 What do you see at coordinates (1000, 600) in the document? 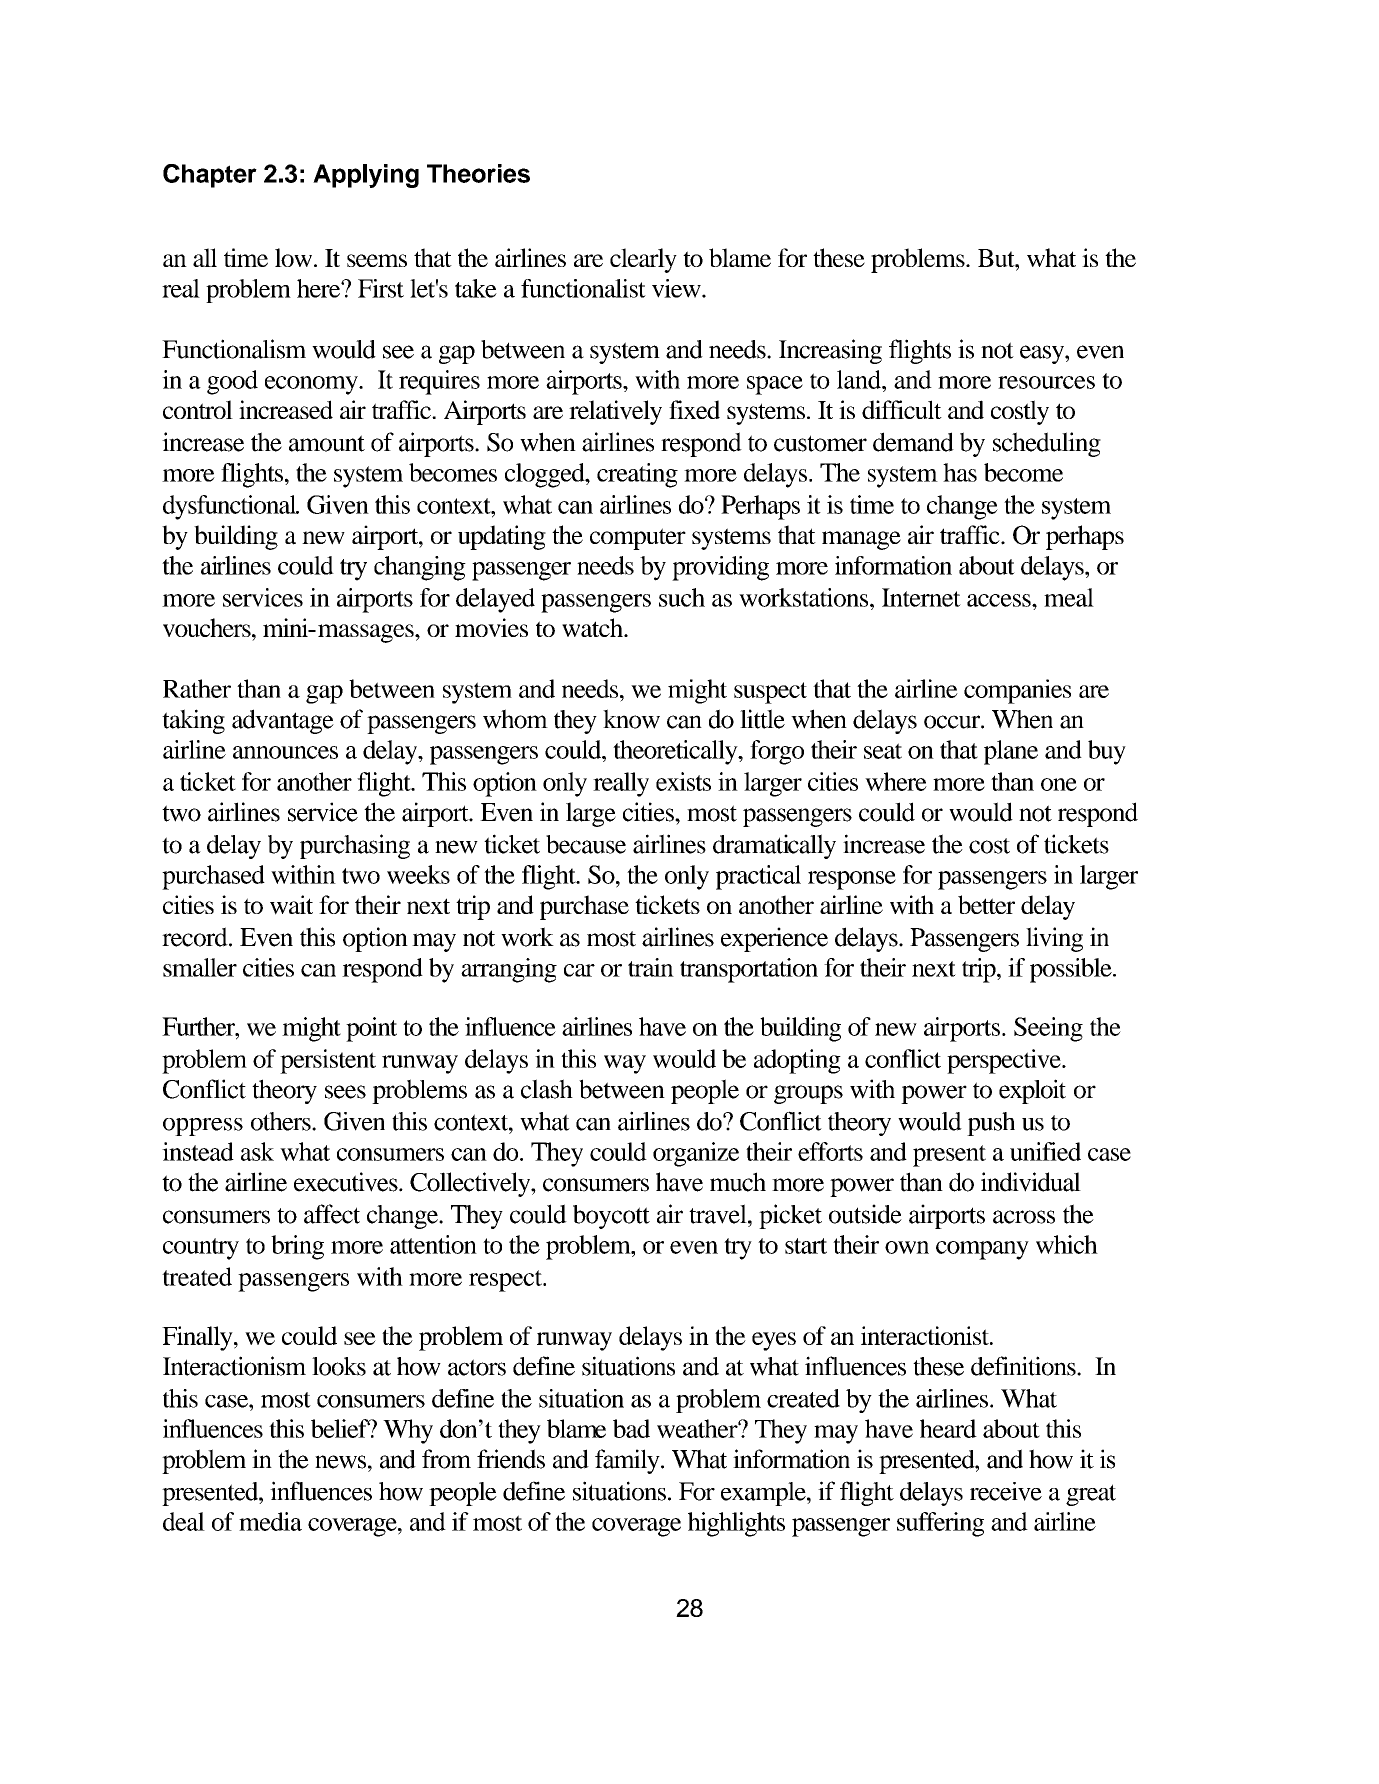
I see `access` at bounding box center [1000, 600].
